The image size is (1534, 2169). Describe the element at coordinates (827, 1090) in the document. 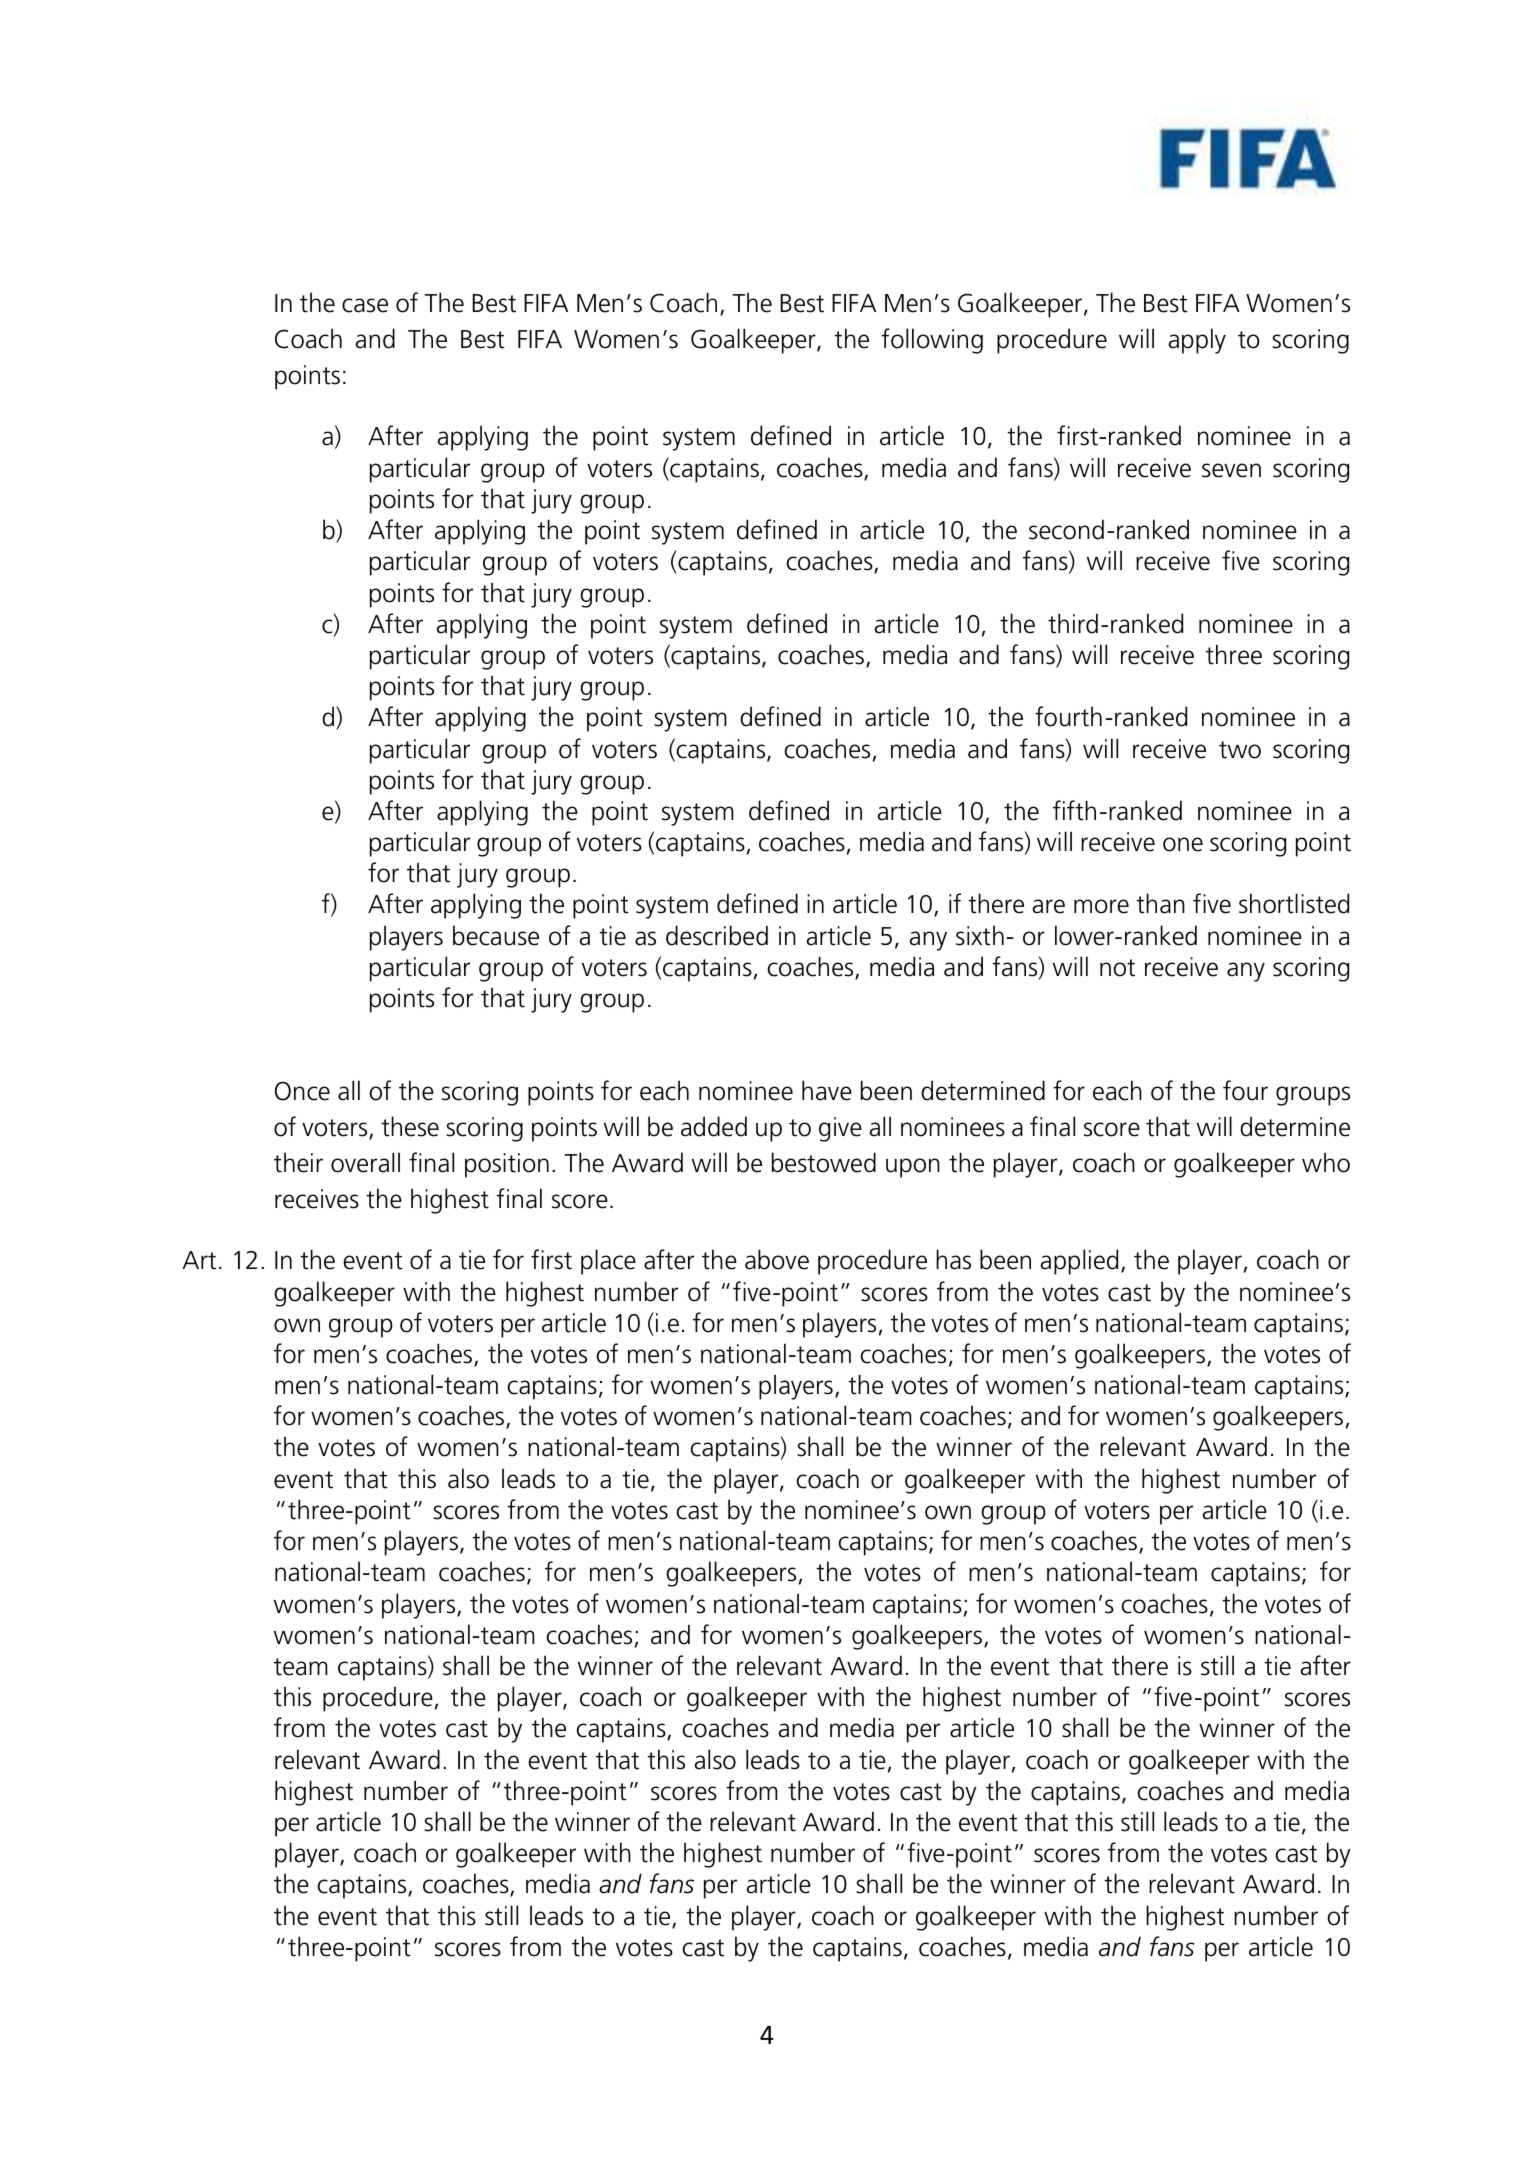

I see `have` at that location.
